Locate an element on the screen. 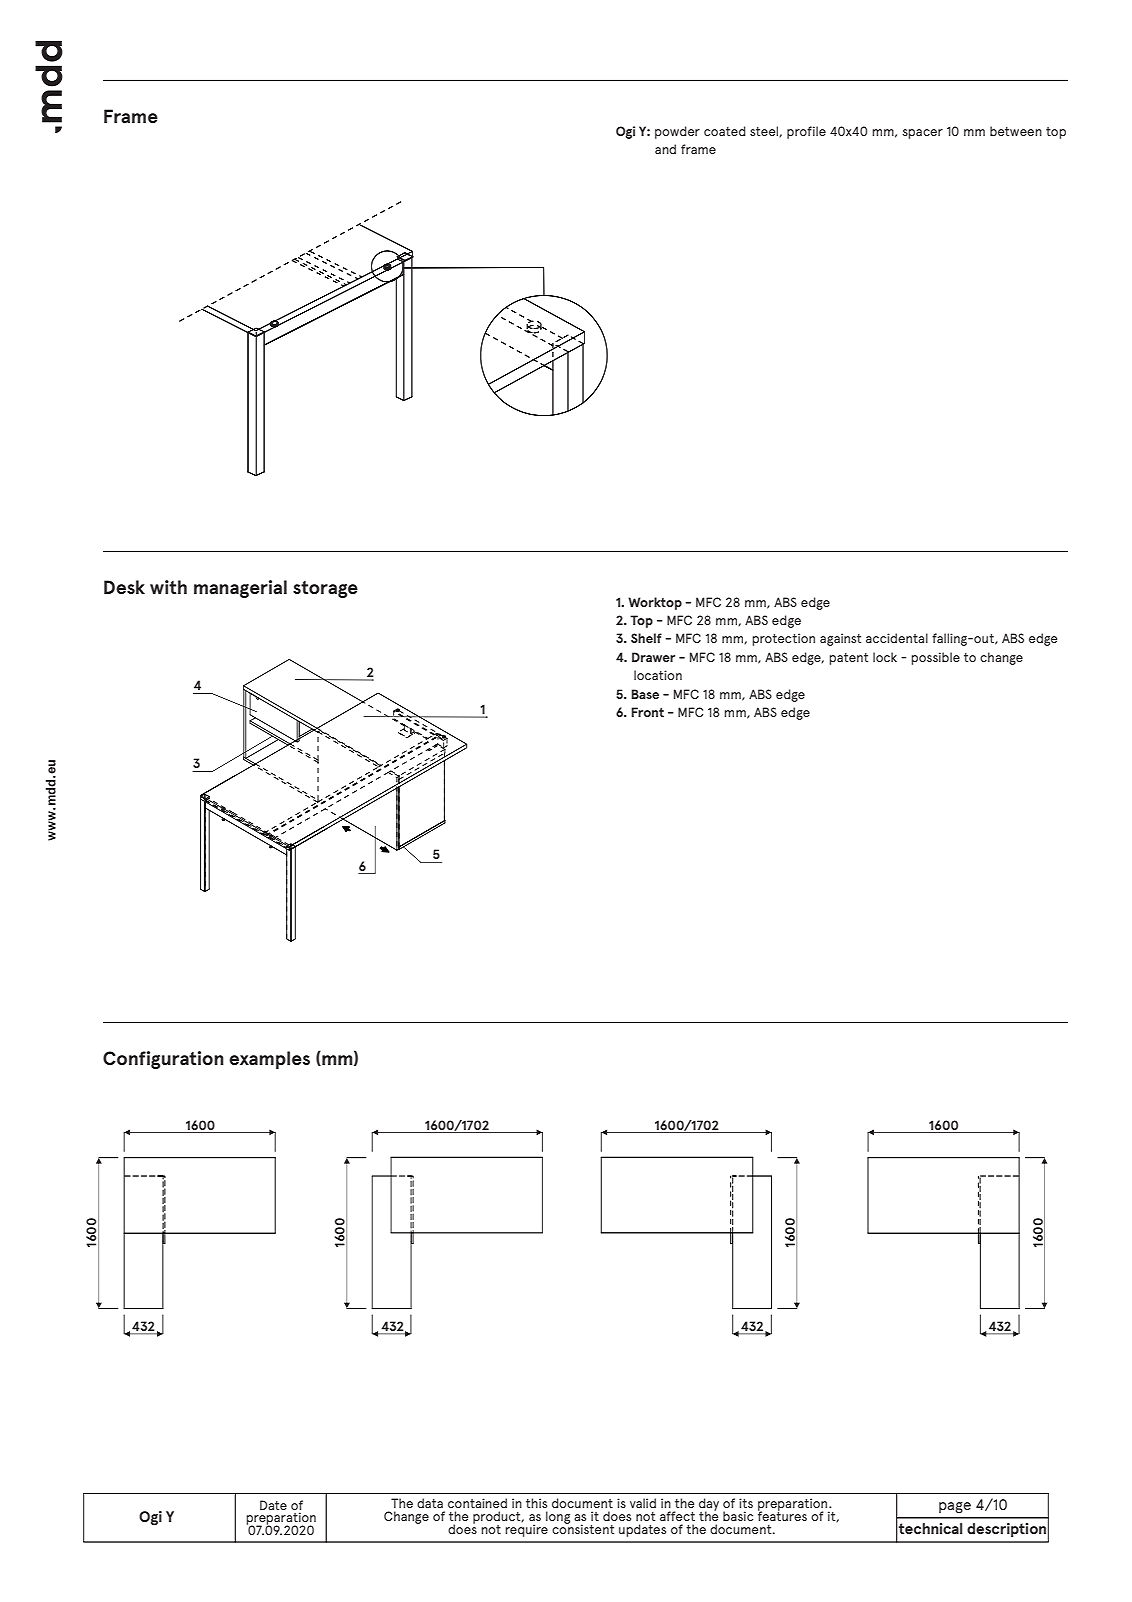 Image resolution: width=1132 pixels, height=1602 pixels. Front is located at coordinates (647, 712).
